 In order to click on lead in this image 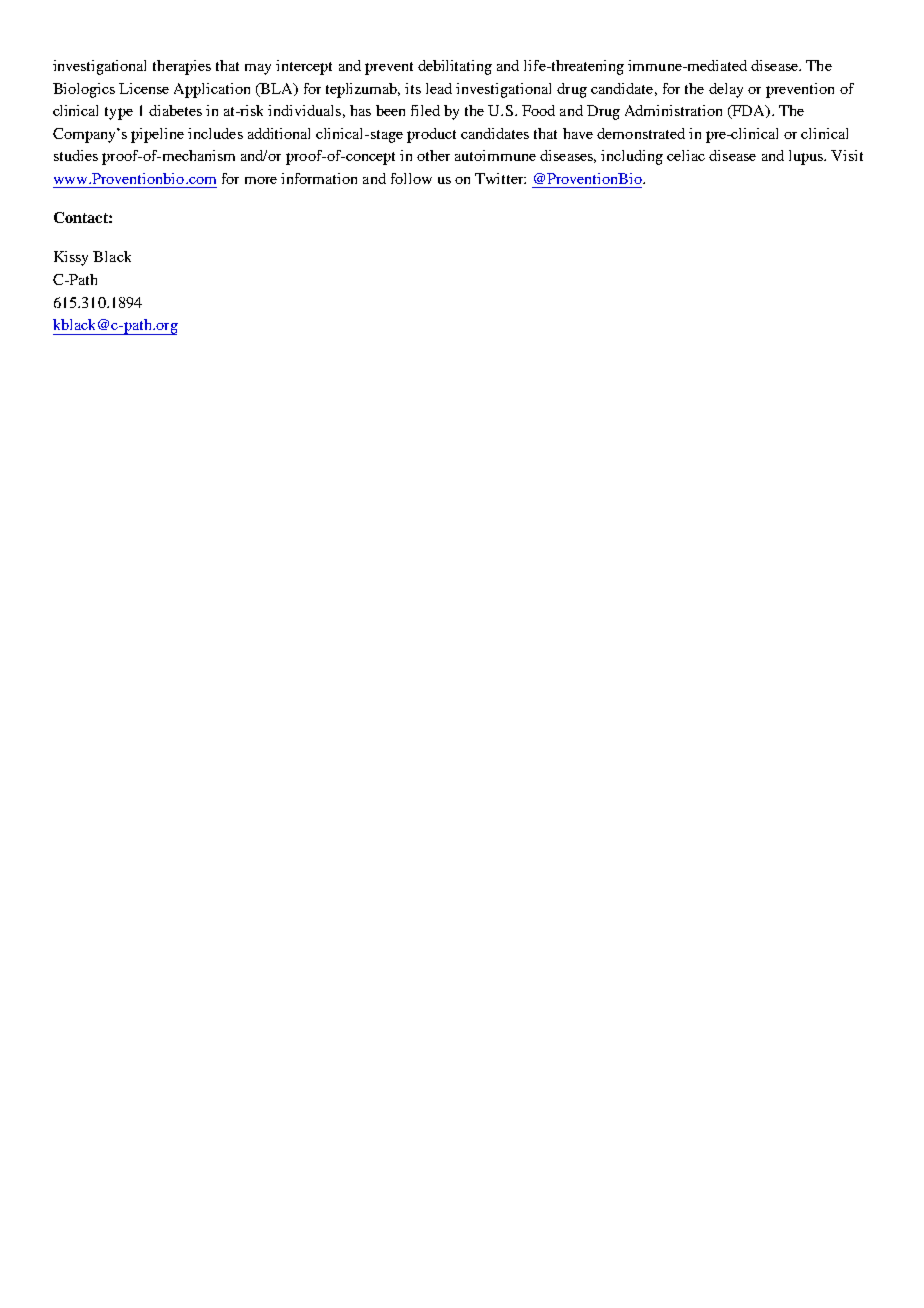, I will do `click(439, 88)`.
